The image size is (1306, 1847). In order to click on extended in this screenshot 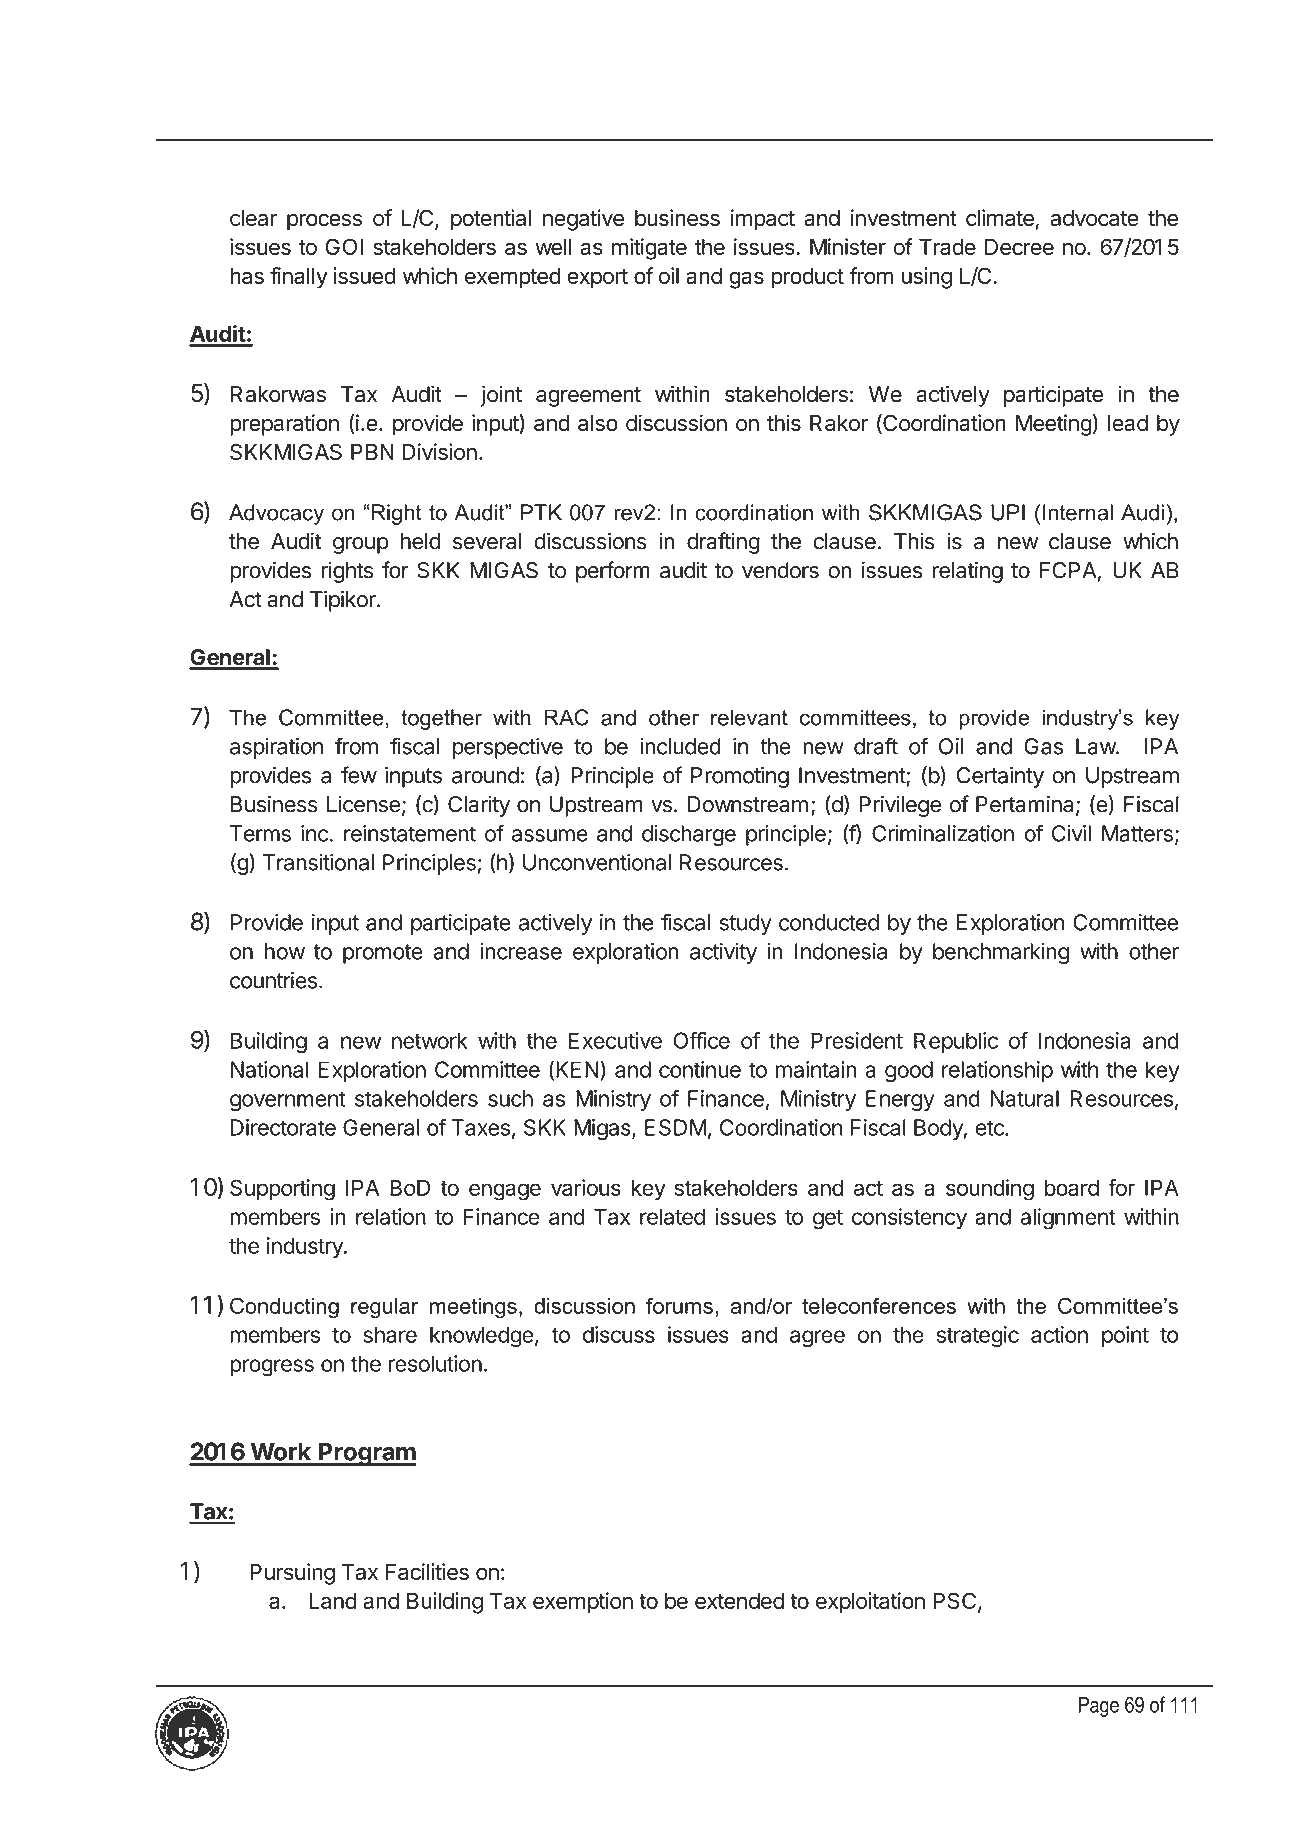, I will do `click(739, 1601)`.
